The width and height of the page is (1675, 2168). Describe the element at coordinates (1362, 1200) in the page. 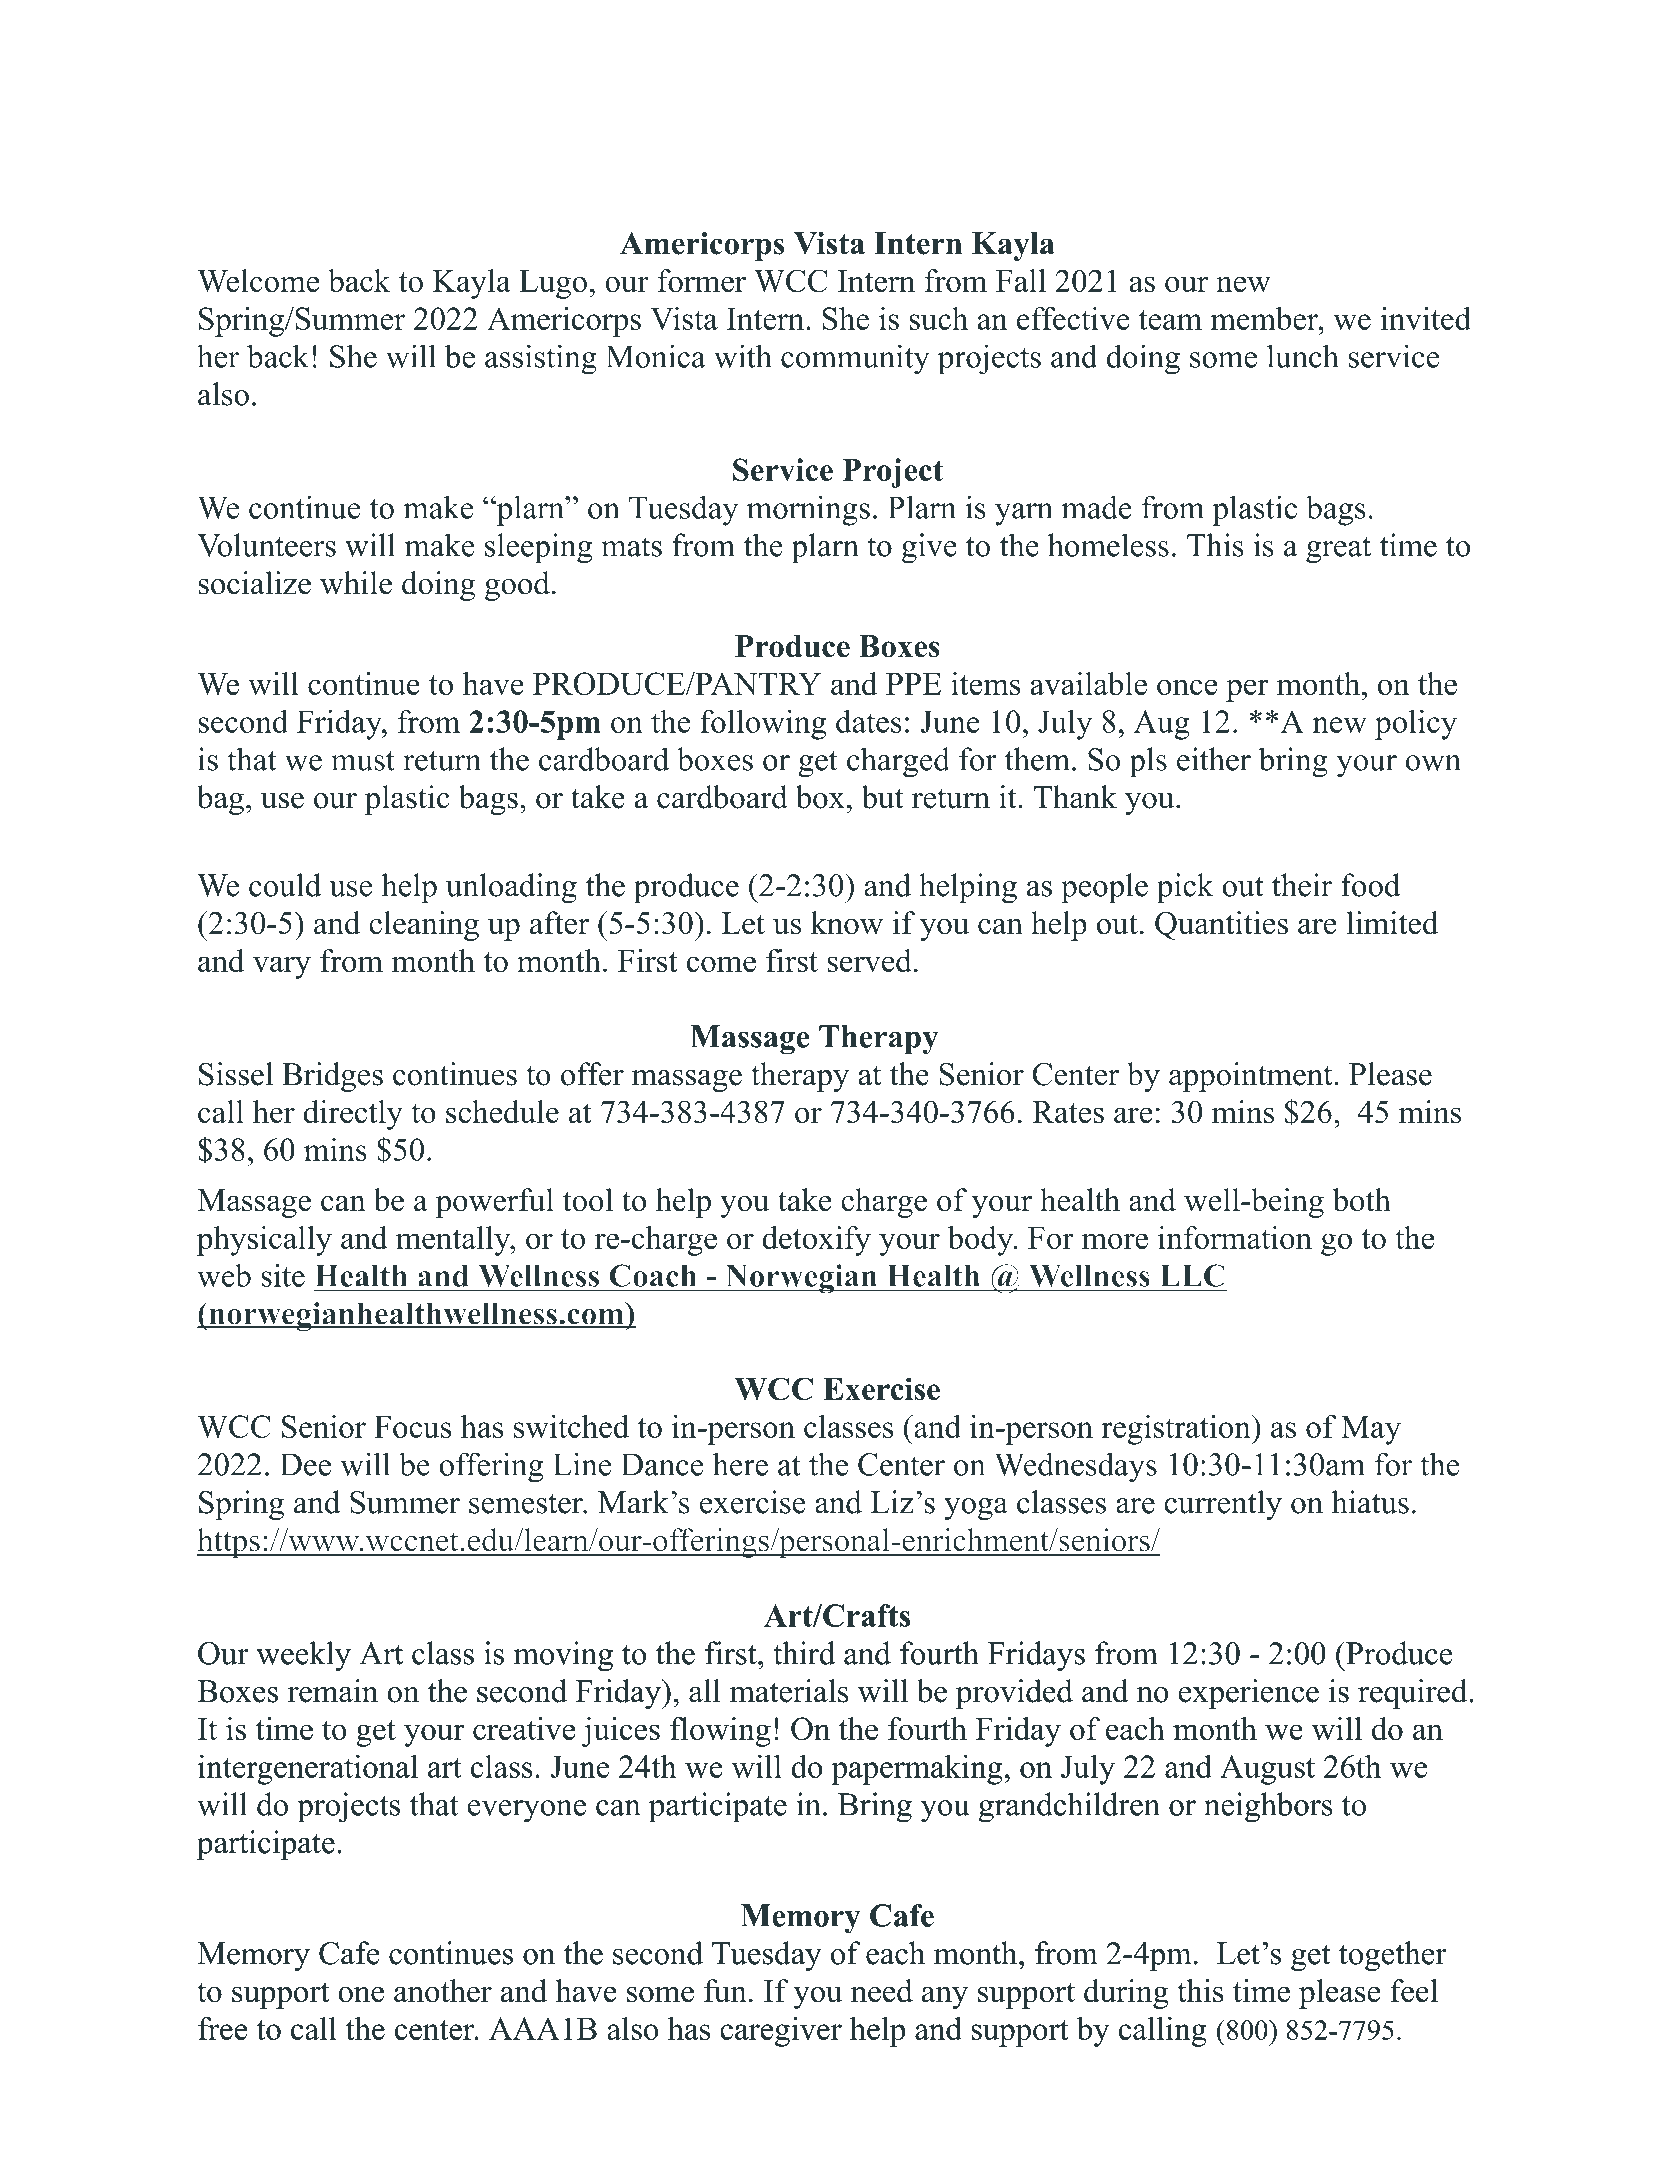

I see `both` at that location.
